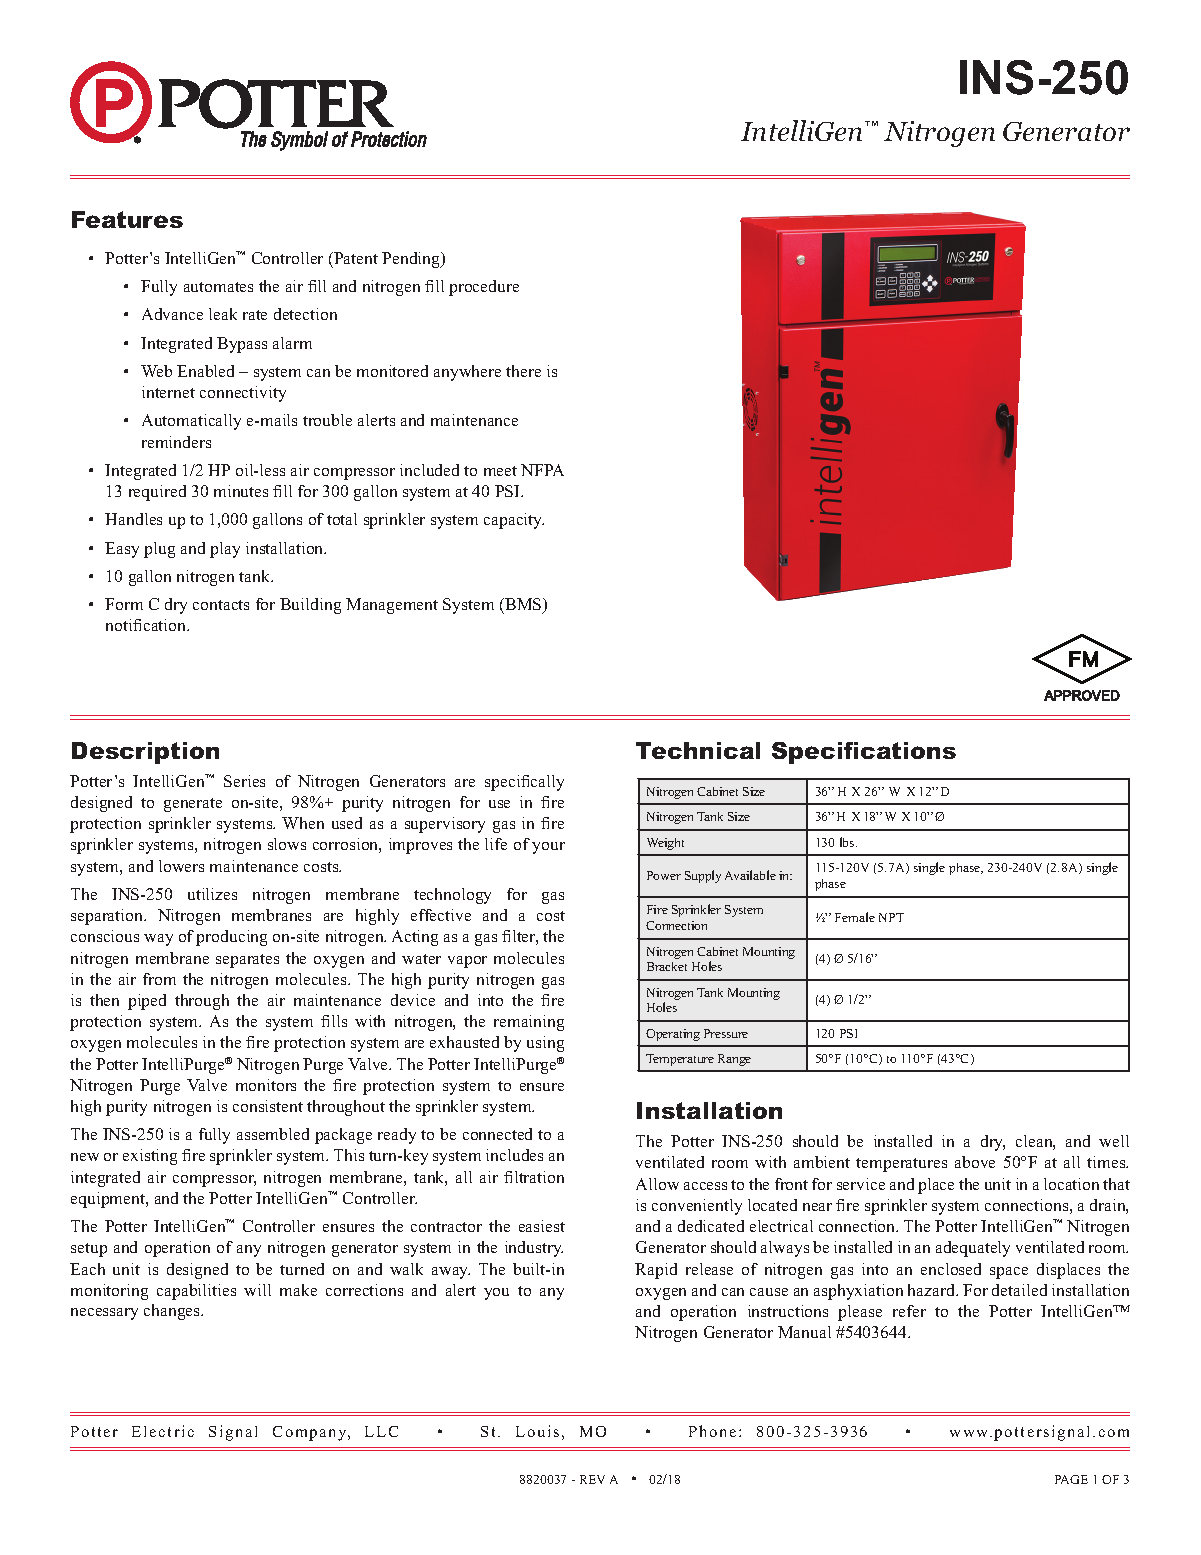 This page has width=1201, height=1555. Describe the element at coordinates (311, 1433) in the page. I see `Company` at that location.
